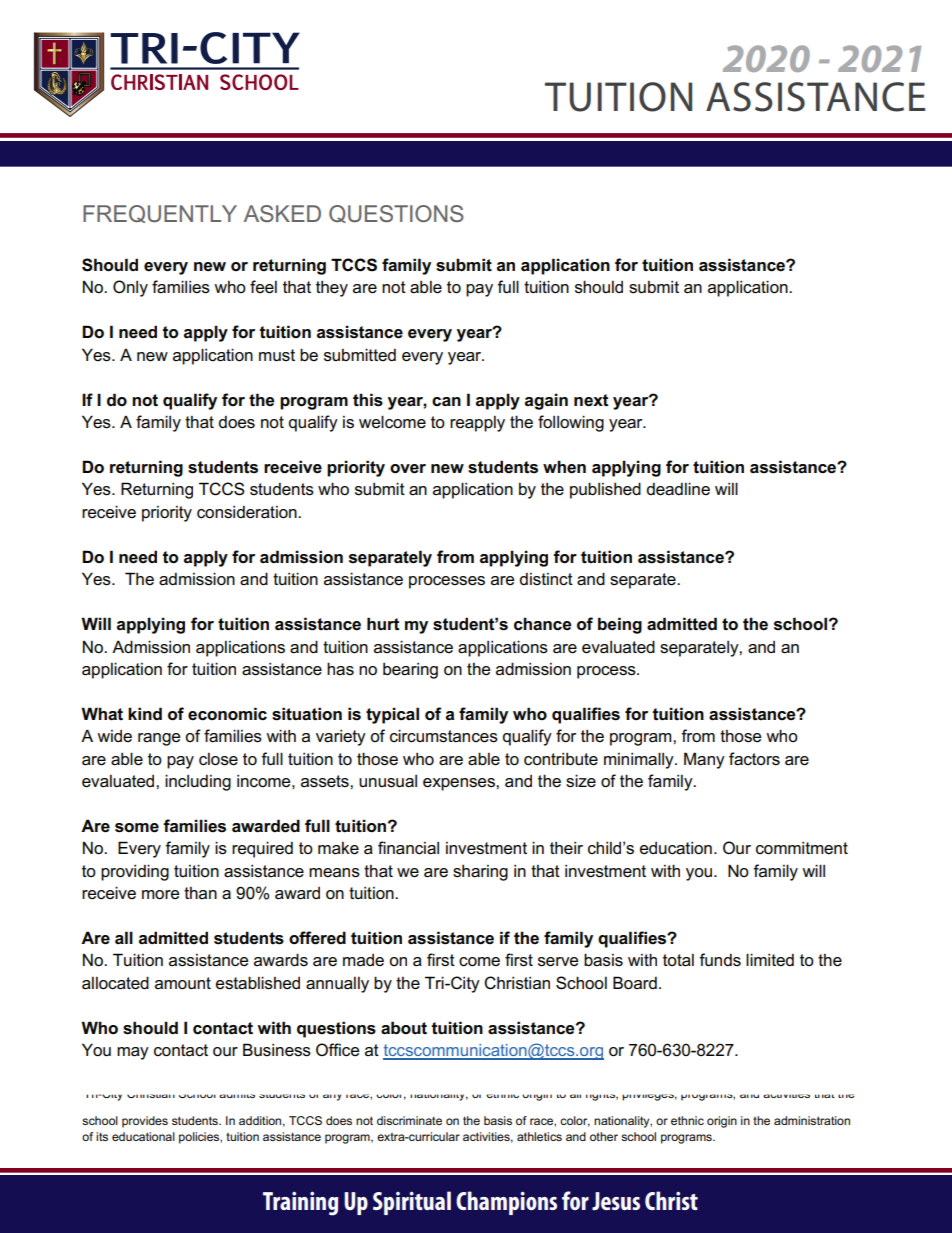 Image resolution: width=952 pixels, height=1233 pixels. Describe the element at coordinates (484, 967) in the page. I see `payment` at that location.
